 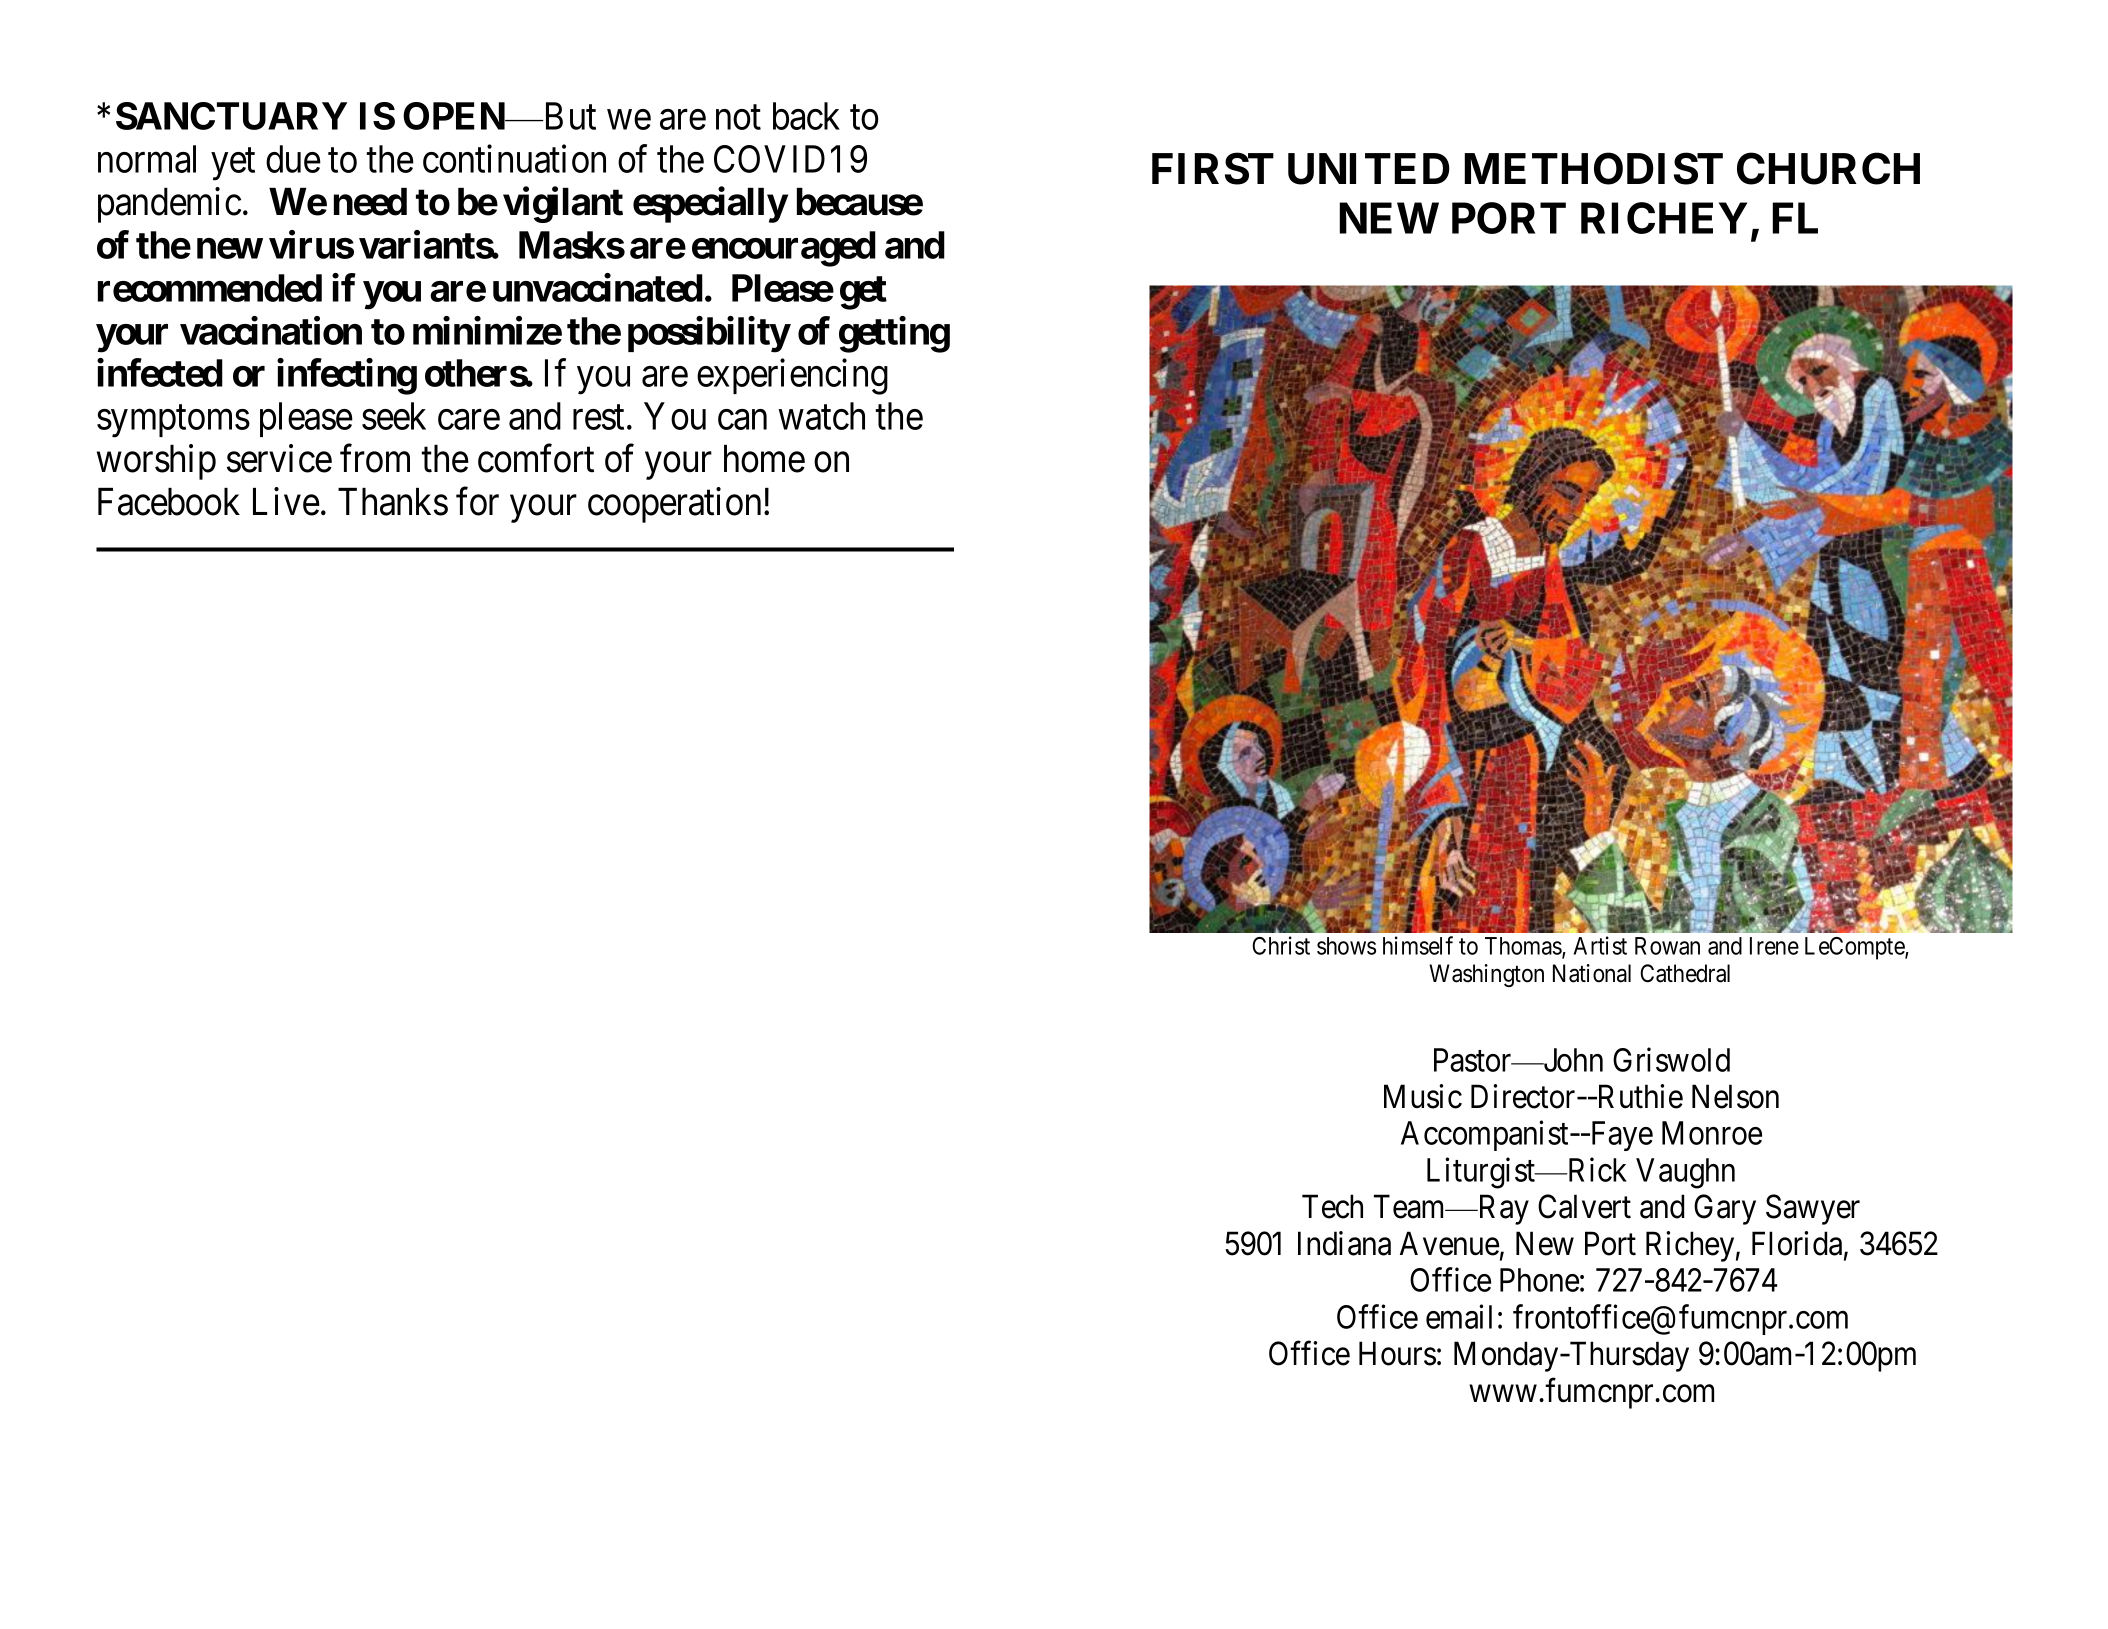 What do you see at coordinates (293, 159) in the page?
I see `due` at bounding box center [293, 159].
